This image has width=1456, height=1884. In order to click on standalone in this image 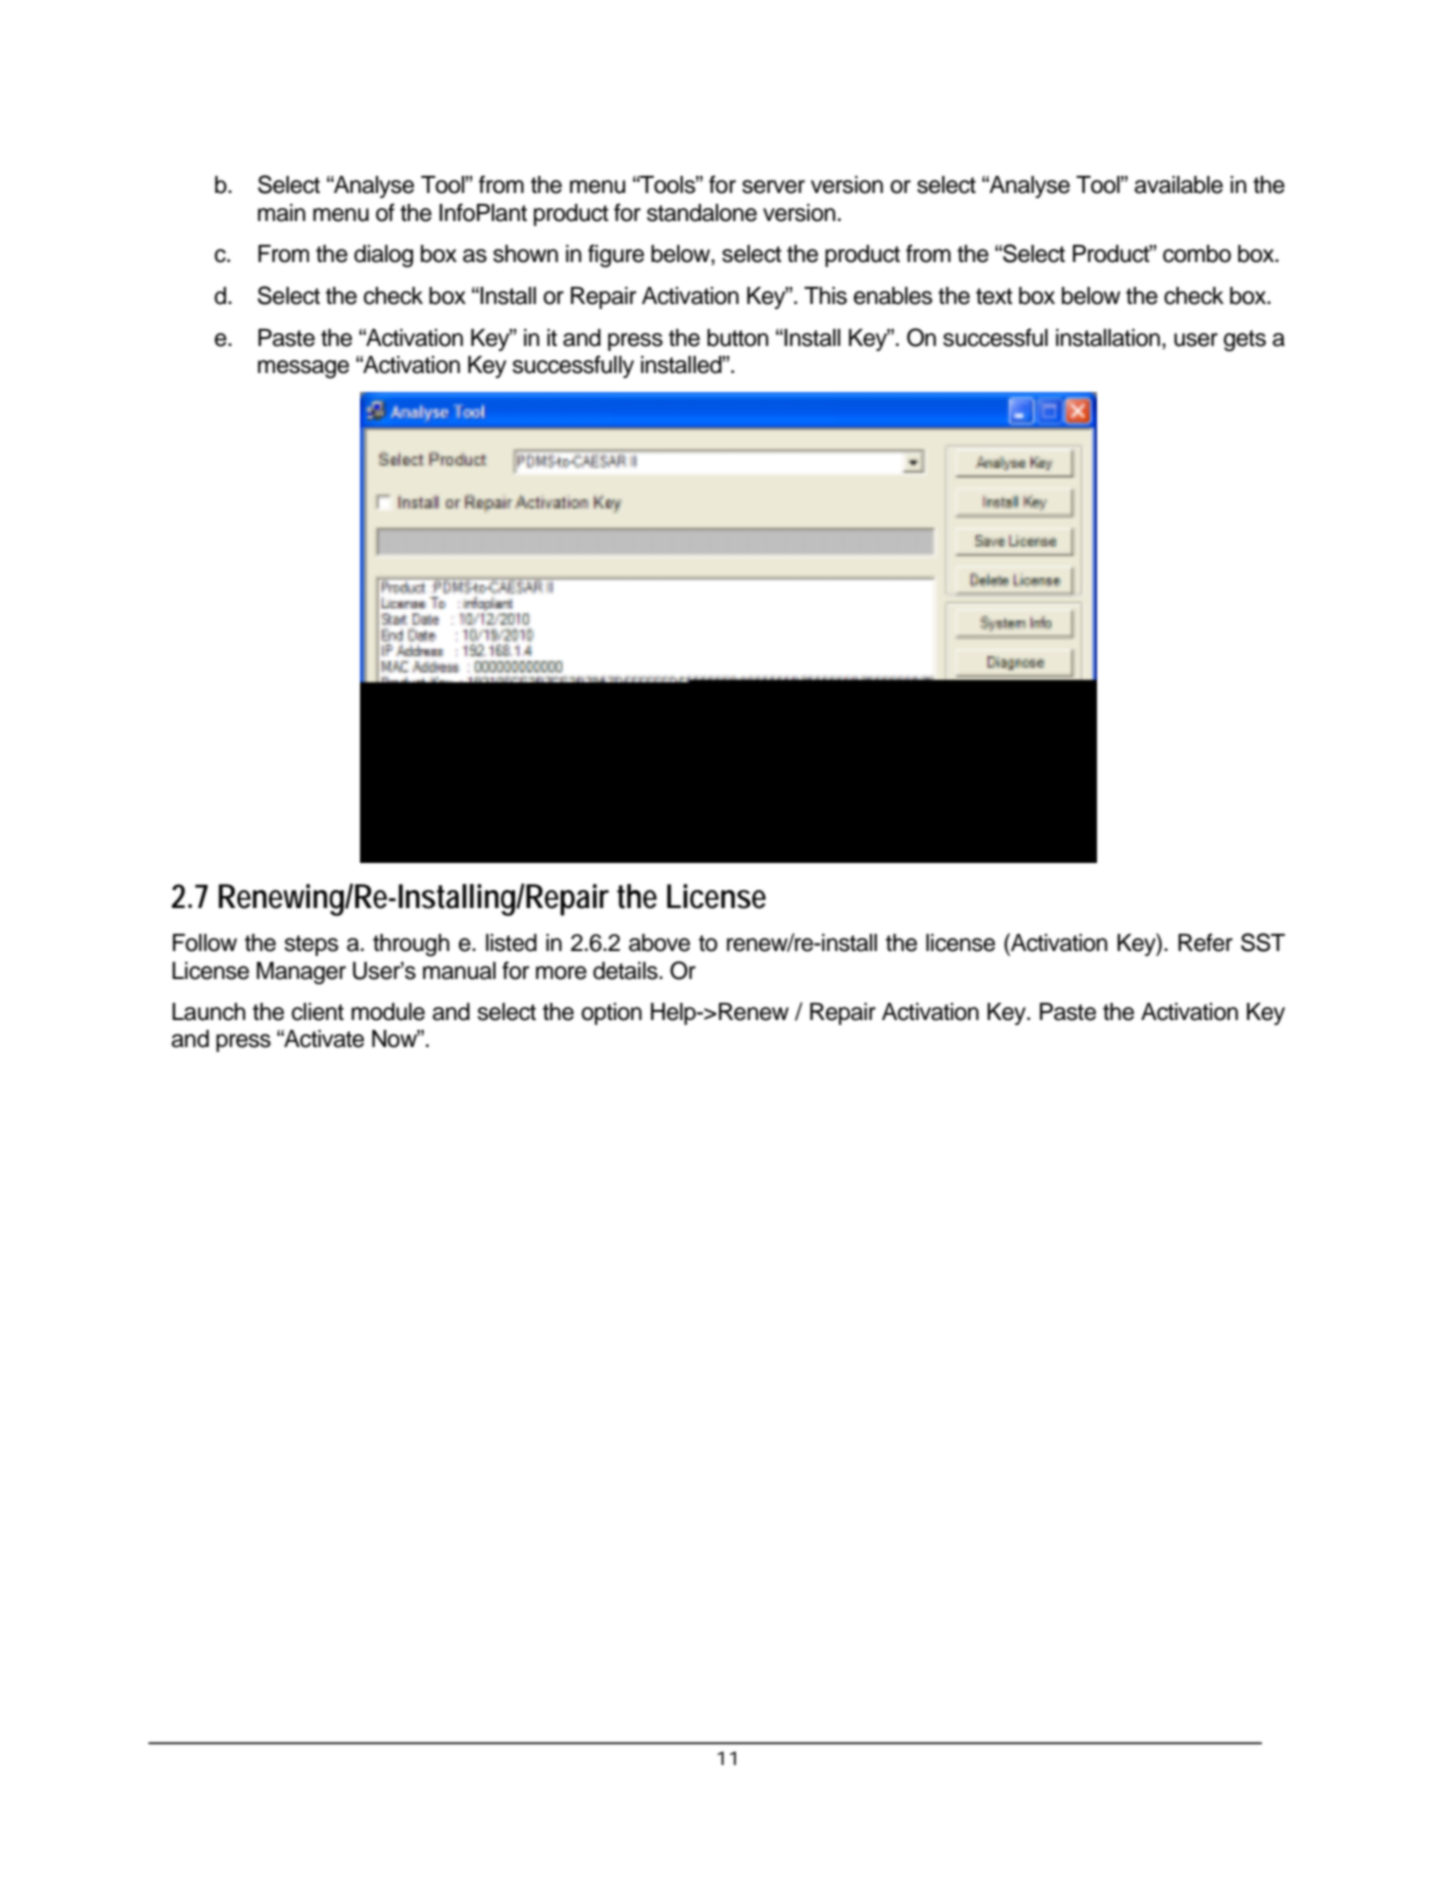, I will do `click(702, 213)`.
